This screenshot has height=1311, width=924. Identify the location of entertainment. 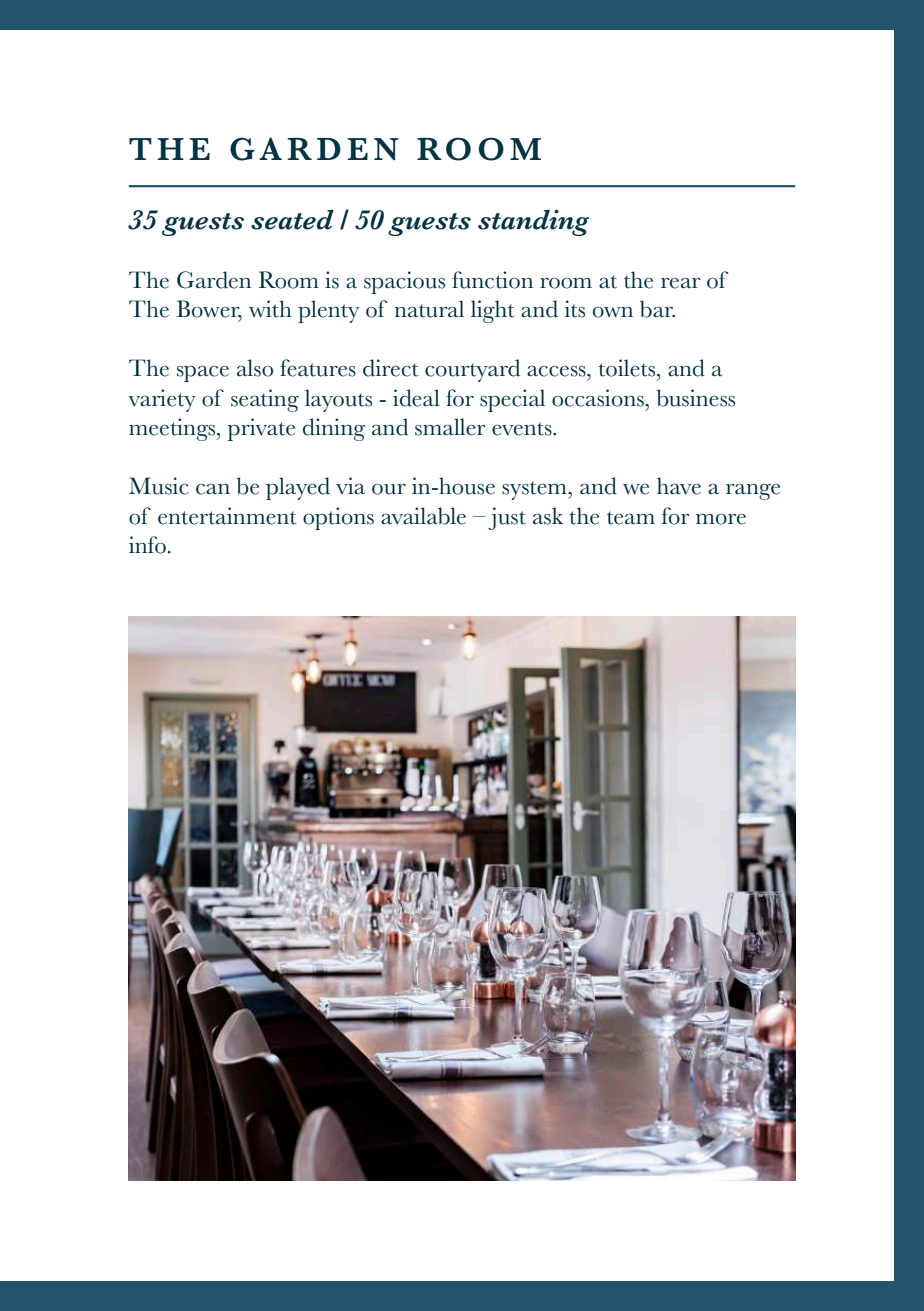
(227, 516).
